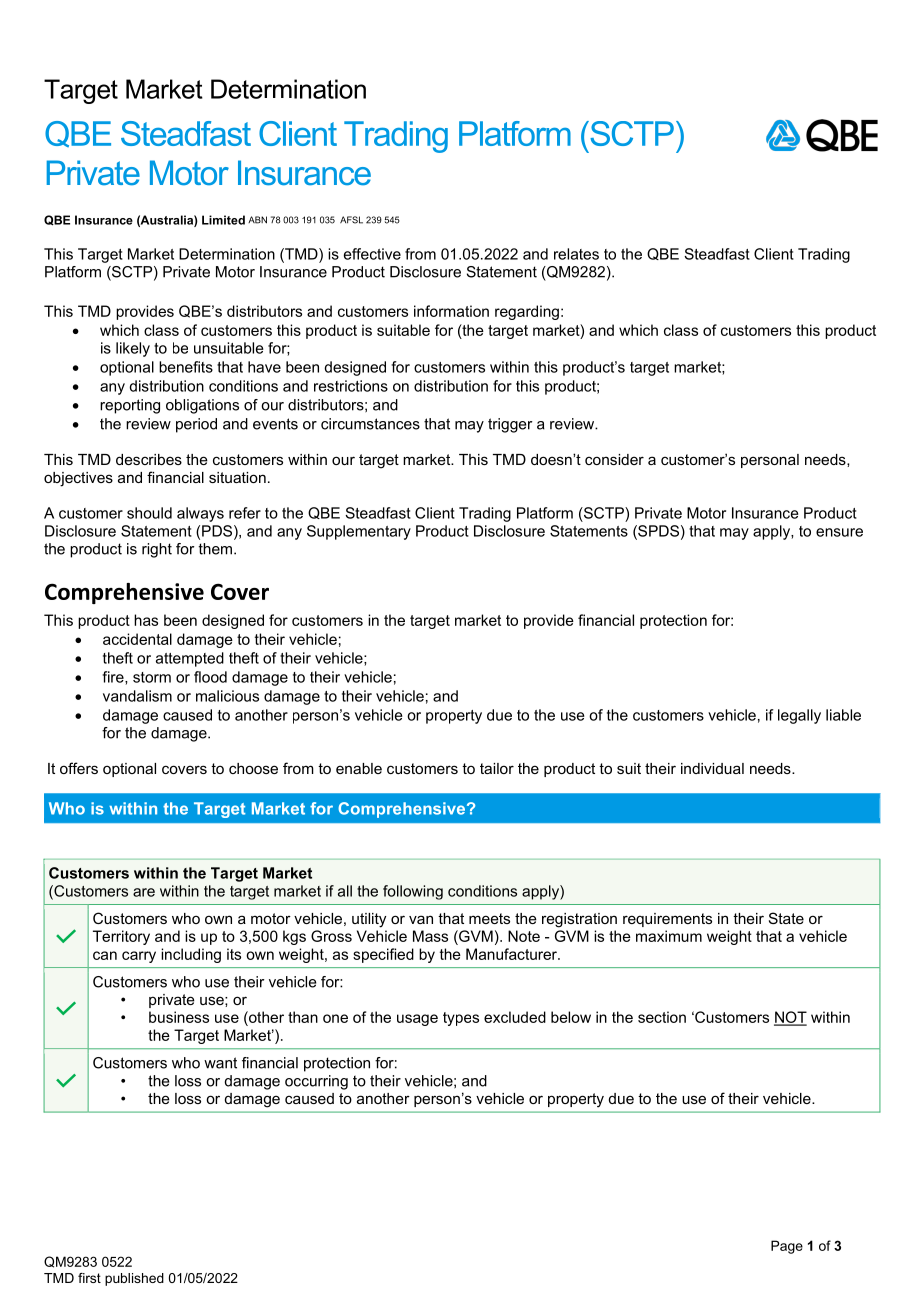 This screenshot has width=924, height=1308. Describe the element at coordinates (137, 696) in the screenshot. I see `vandalism` at that location.
